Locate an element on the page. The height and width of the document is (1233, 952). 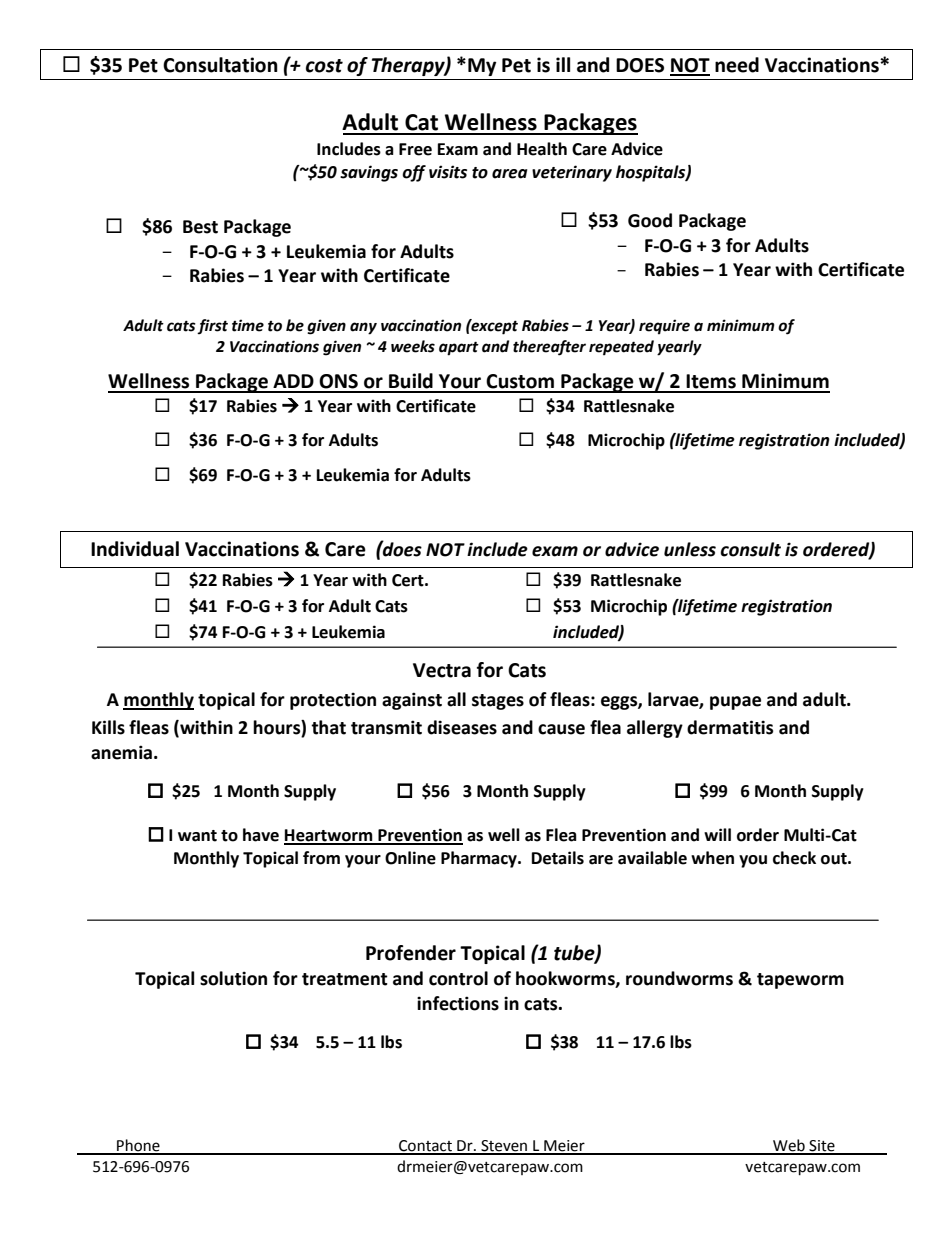
first is located at coordinates (212, 326).
